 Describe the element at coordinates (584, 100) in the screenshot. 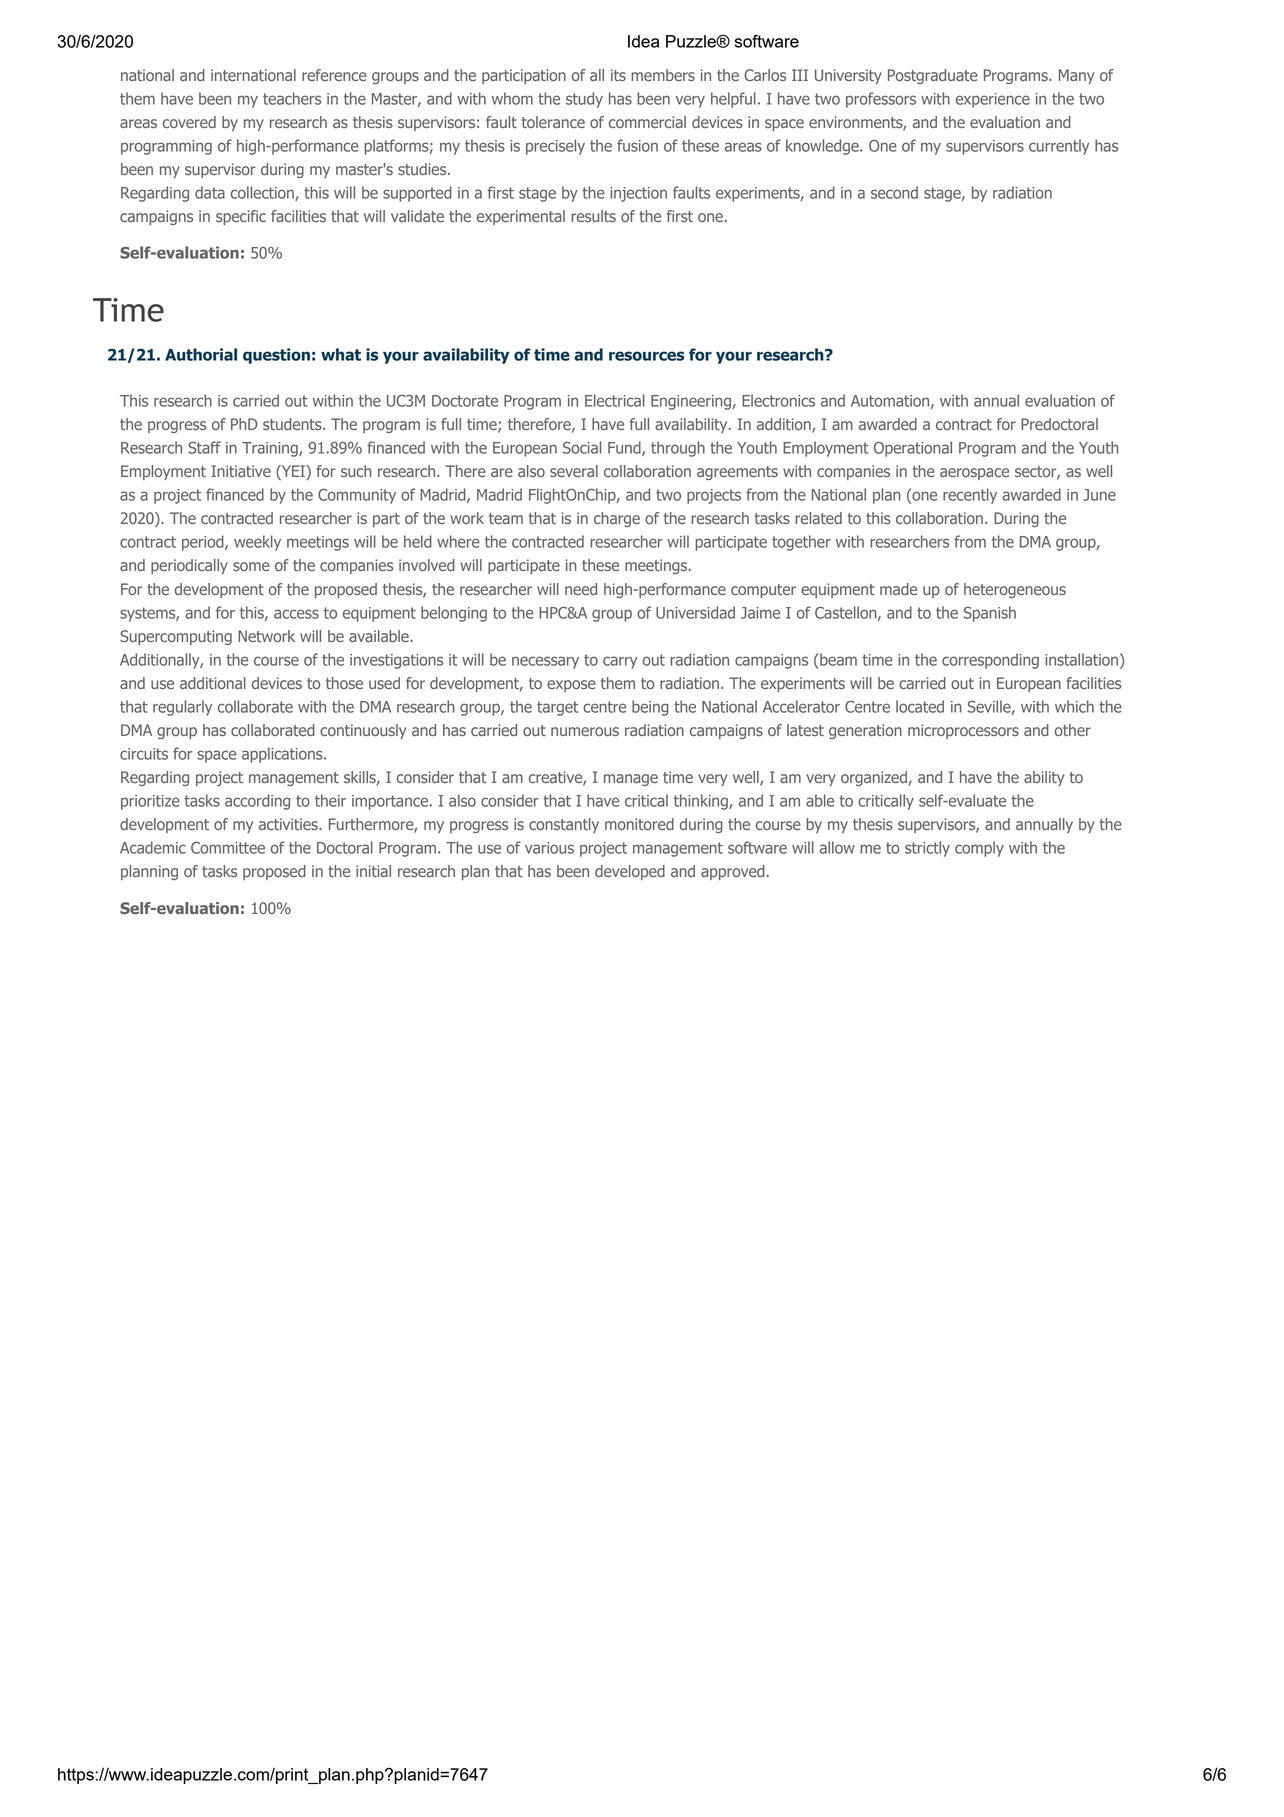

I see `study` at that location.
